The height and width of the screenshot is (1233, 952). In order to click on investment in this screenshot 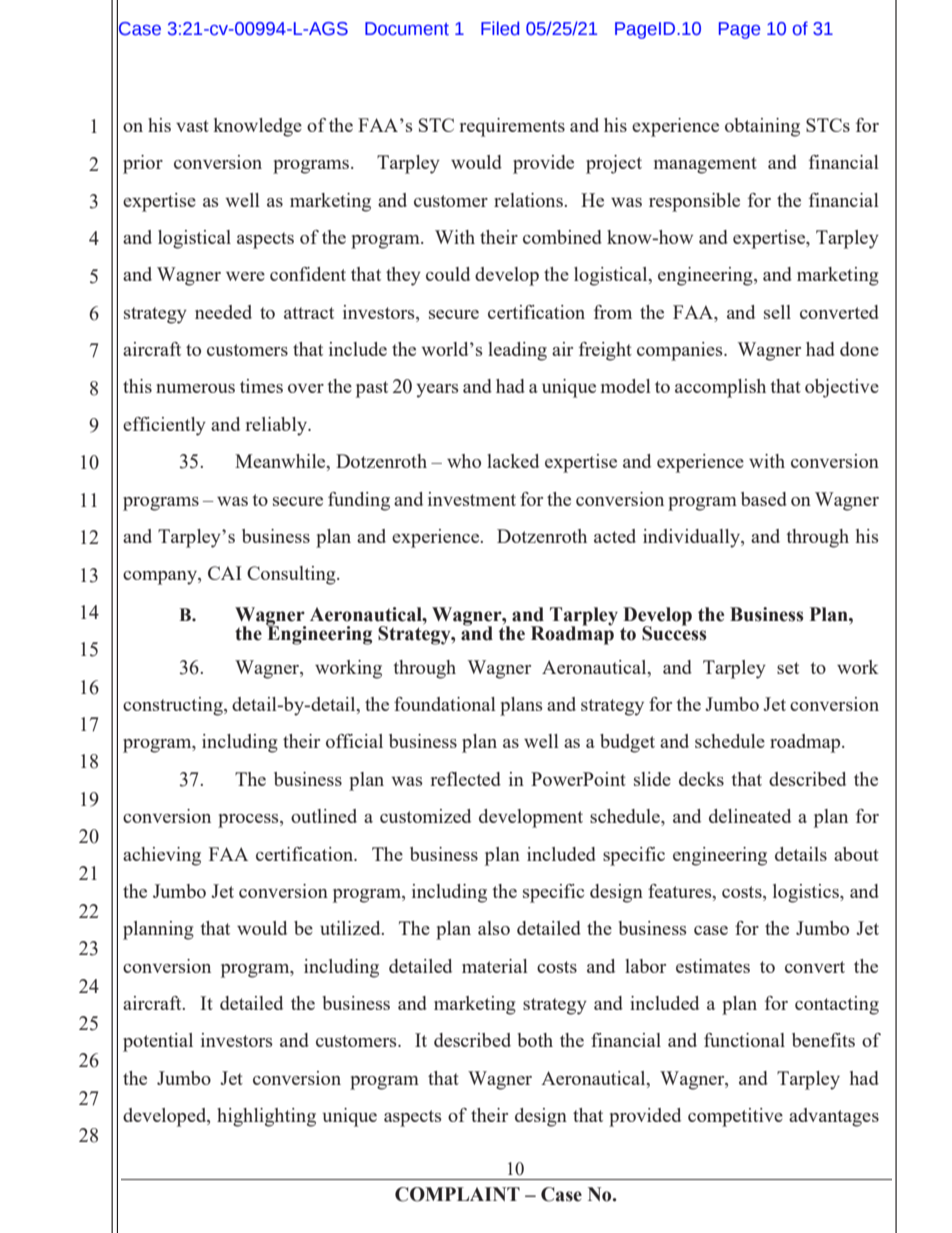, I will do `click(472, 499)`.
